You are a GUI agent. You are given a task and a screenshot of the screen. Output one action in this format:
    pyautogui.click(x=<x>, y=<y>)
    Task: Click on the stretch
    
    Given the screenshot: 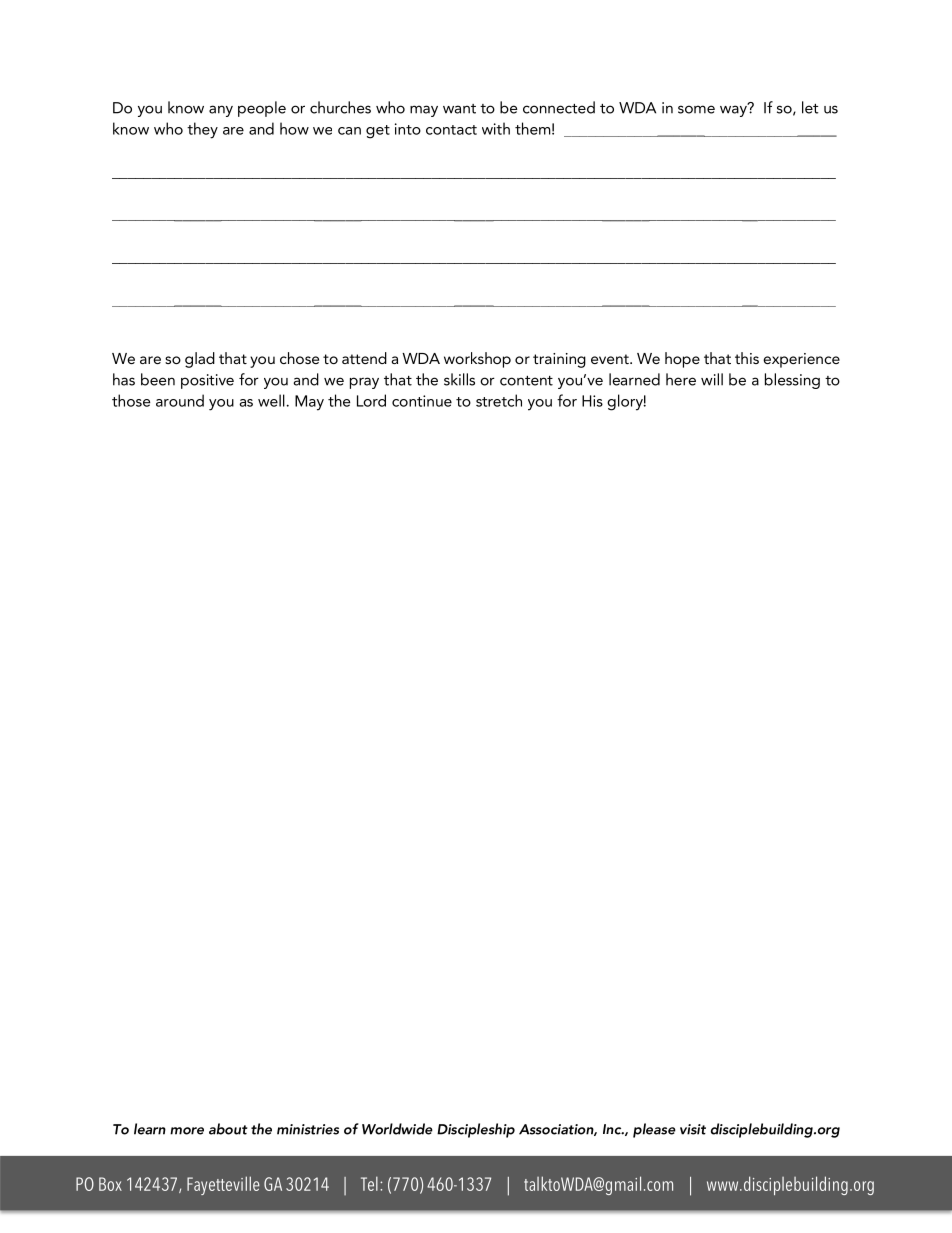 What is the action you would take?
    pyautogui.click(x=499, y=400)
